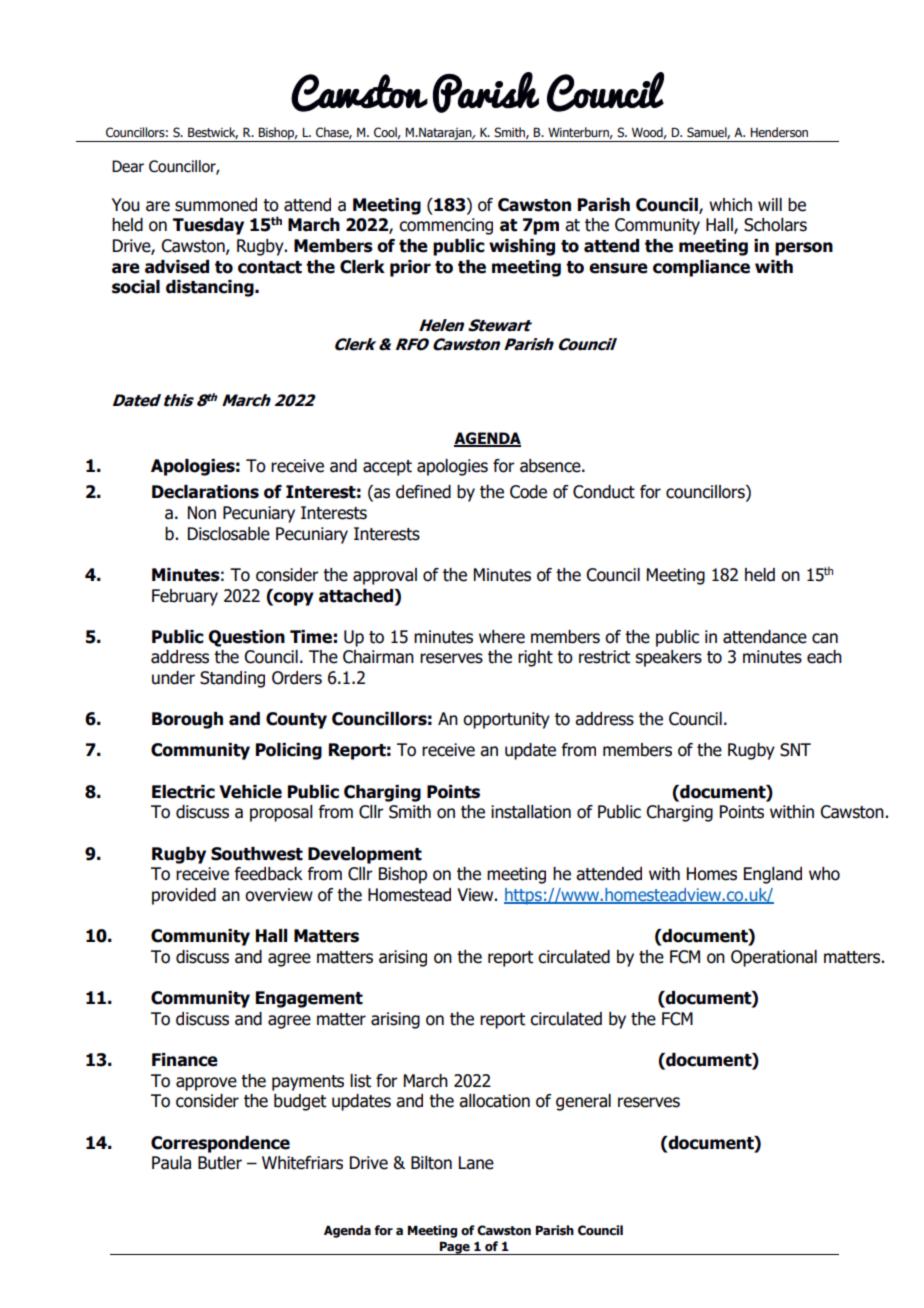 The image size is (924, 1308). What do you see at coordinates (730, 205) in the screenshot?
I see `which` at bounding box center [730, 205].
